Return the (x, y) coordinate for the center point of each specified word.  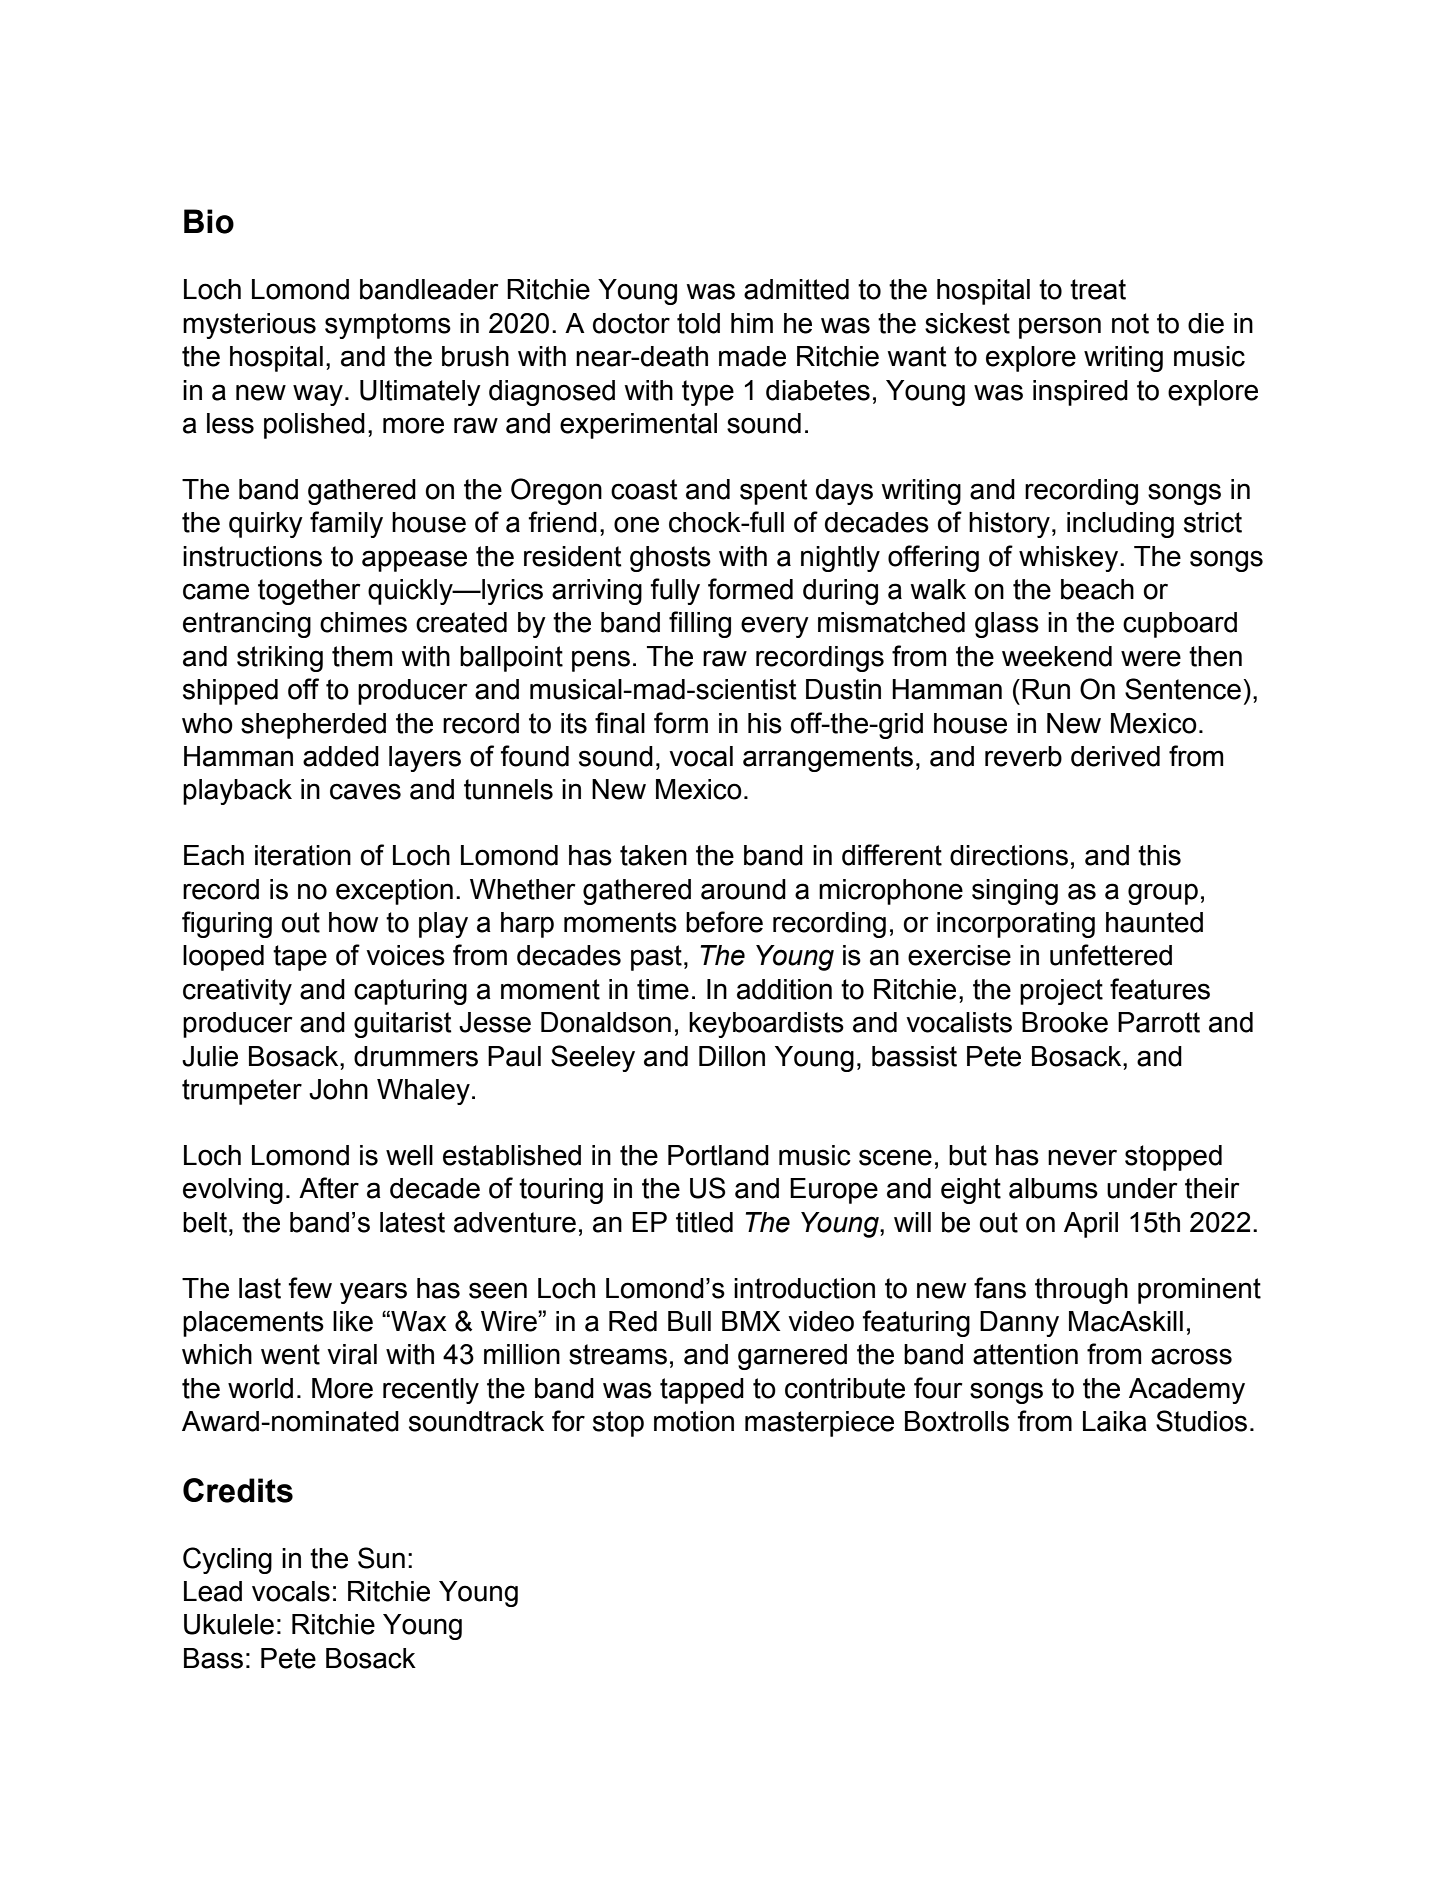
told (698, 323)
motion (694, 1421)
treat (1098, 289)
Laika (1115, 1421)
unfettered (1111, 955)
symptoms (388, 326)
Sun (381, 1558)
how (353, 922)
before (724, 922)
